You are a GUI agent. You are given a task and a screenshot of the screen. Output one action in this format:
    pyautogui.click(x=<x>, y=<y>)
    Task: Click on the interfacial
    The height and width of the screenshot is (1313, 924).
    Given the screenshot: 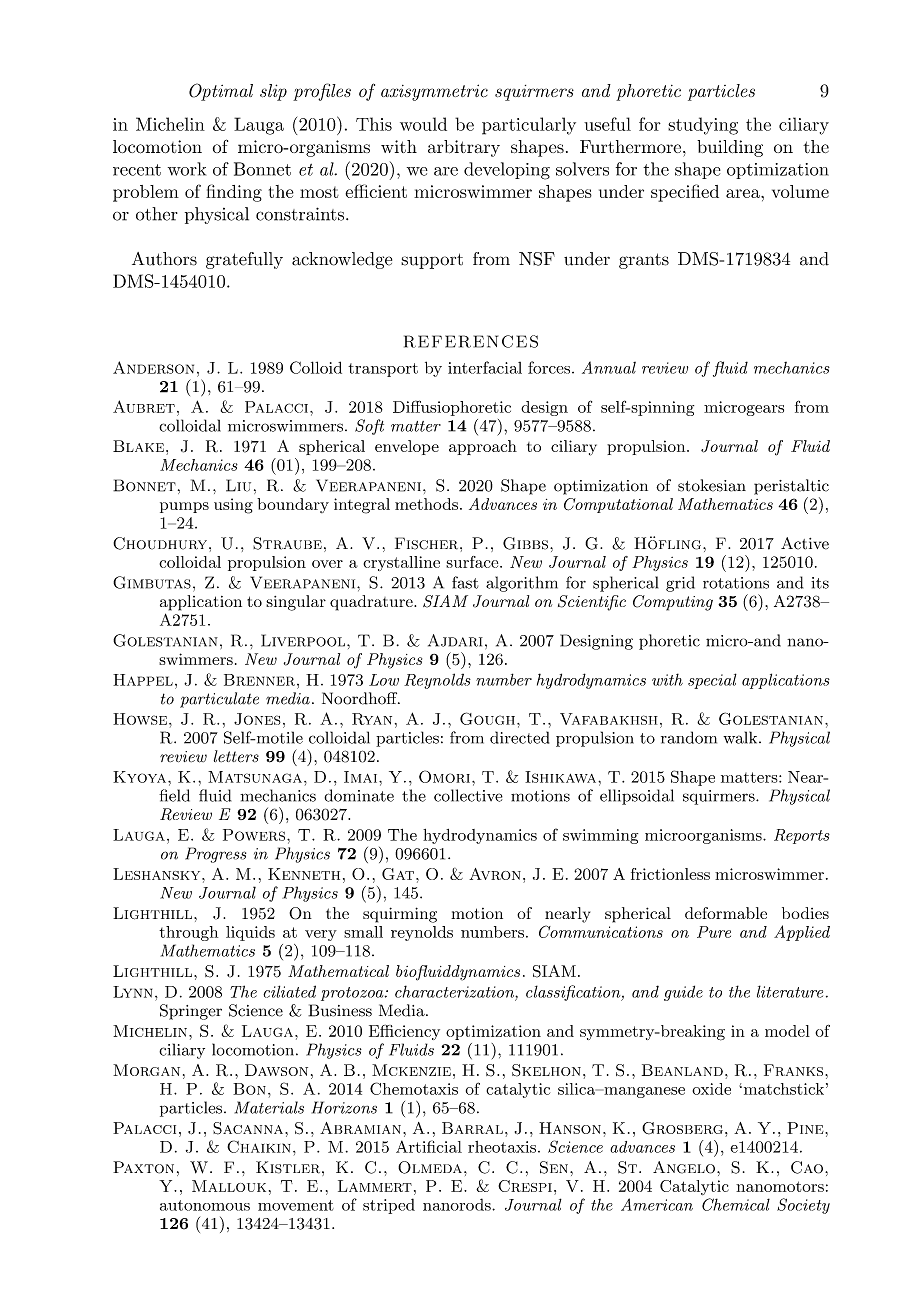 What is the action you would take?
    pyautogui.click(x=485, y=367)
